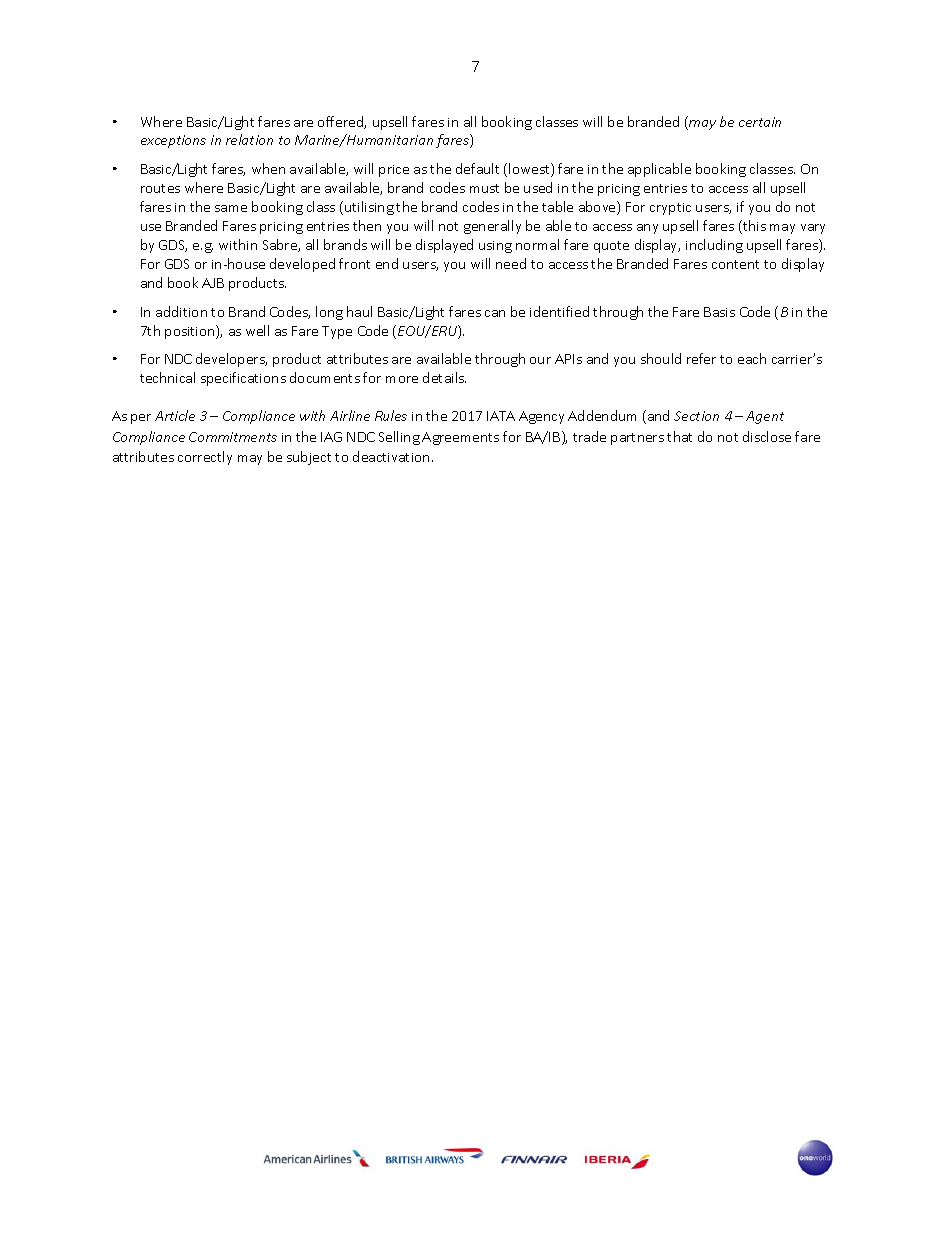  I want to click on Agreements, so click(460, 438).
